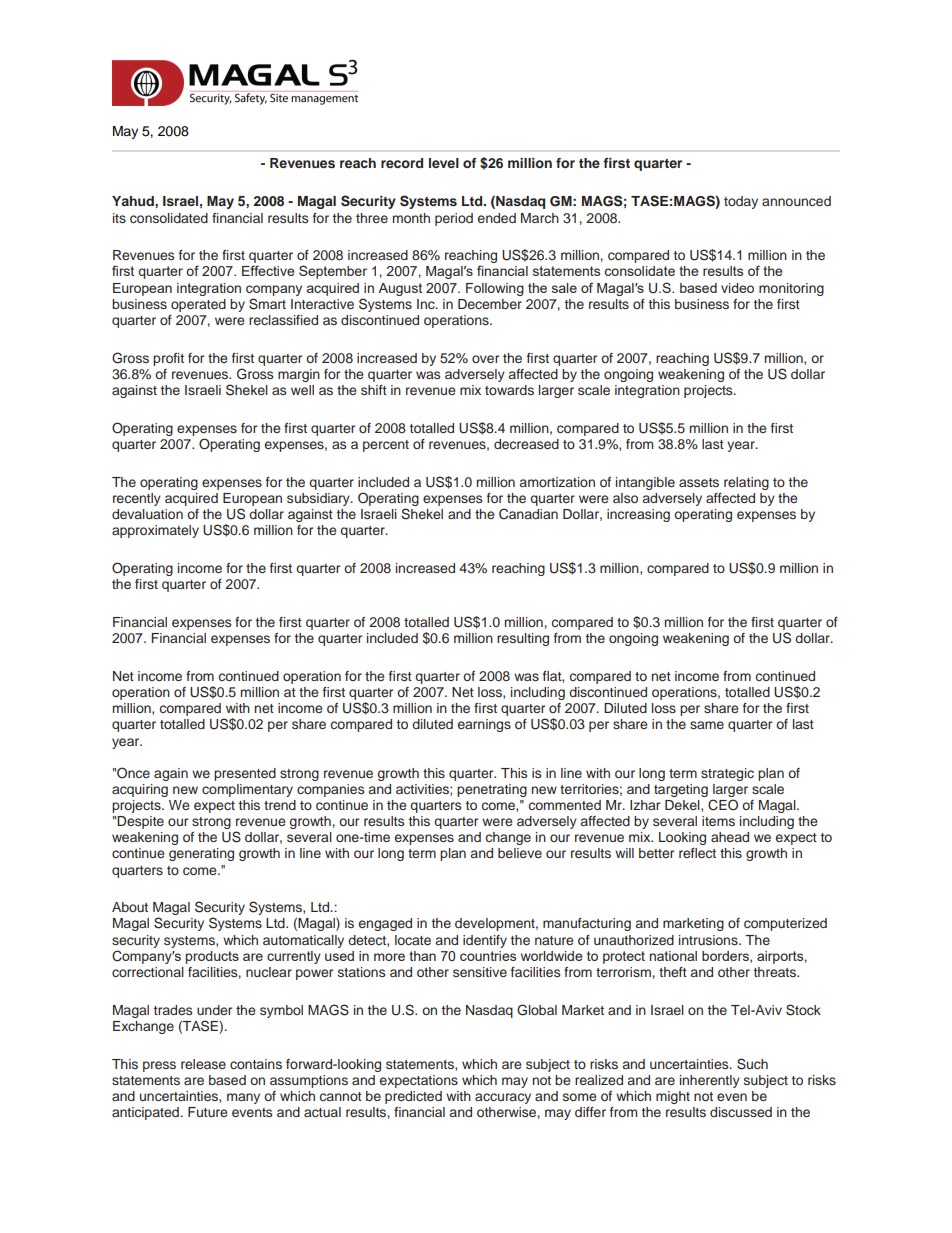  Describe the element at coordinates (503, 1098) in the screenshot. I see `accuracy` at that location.
